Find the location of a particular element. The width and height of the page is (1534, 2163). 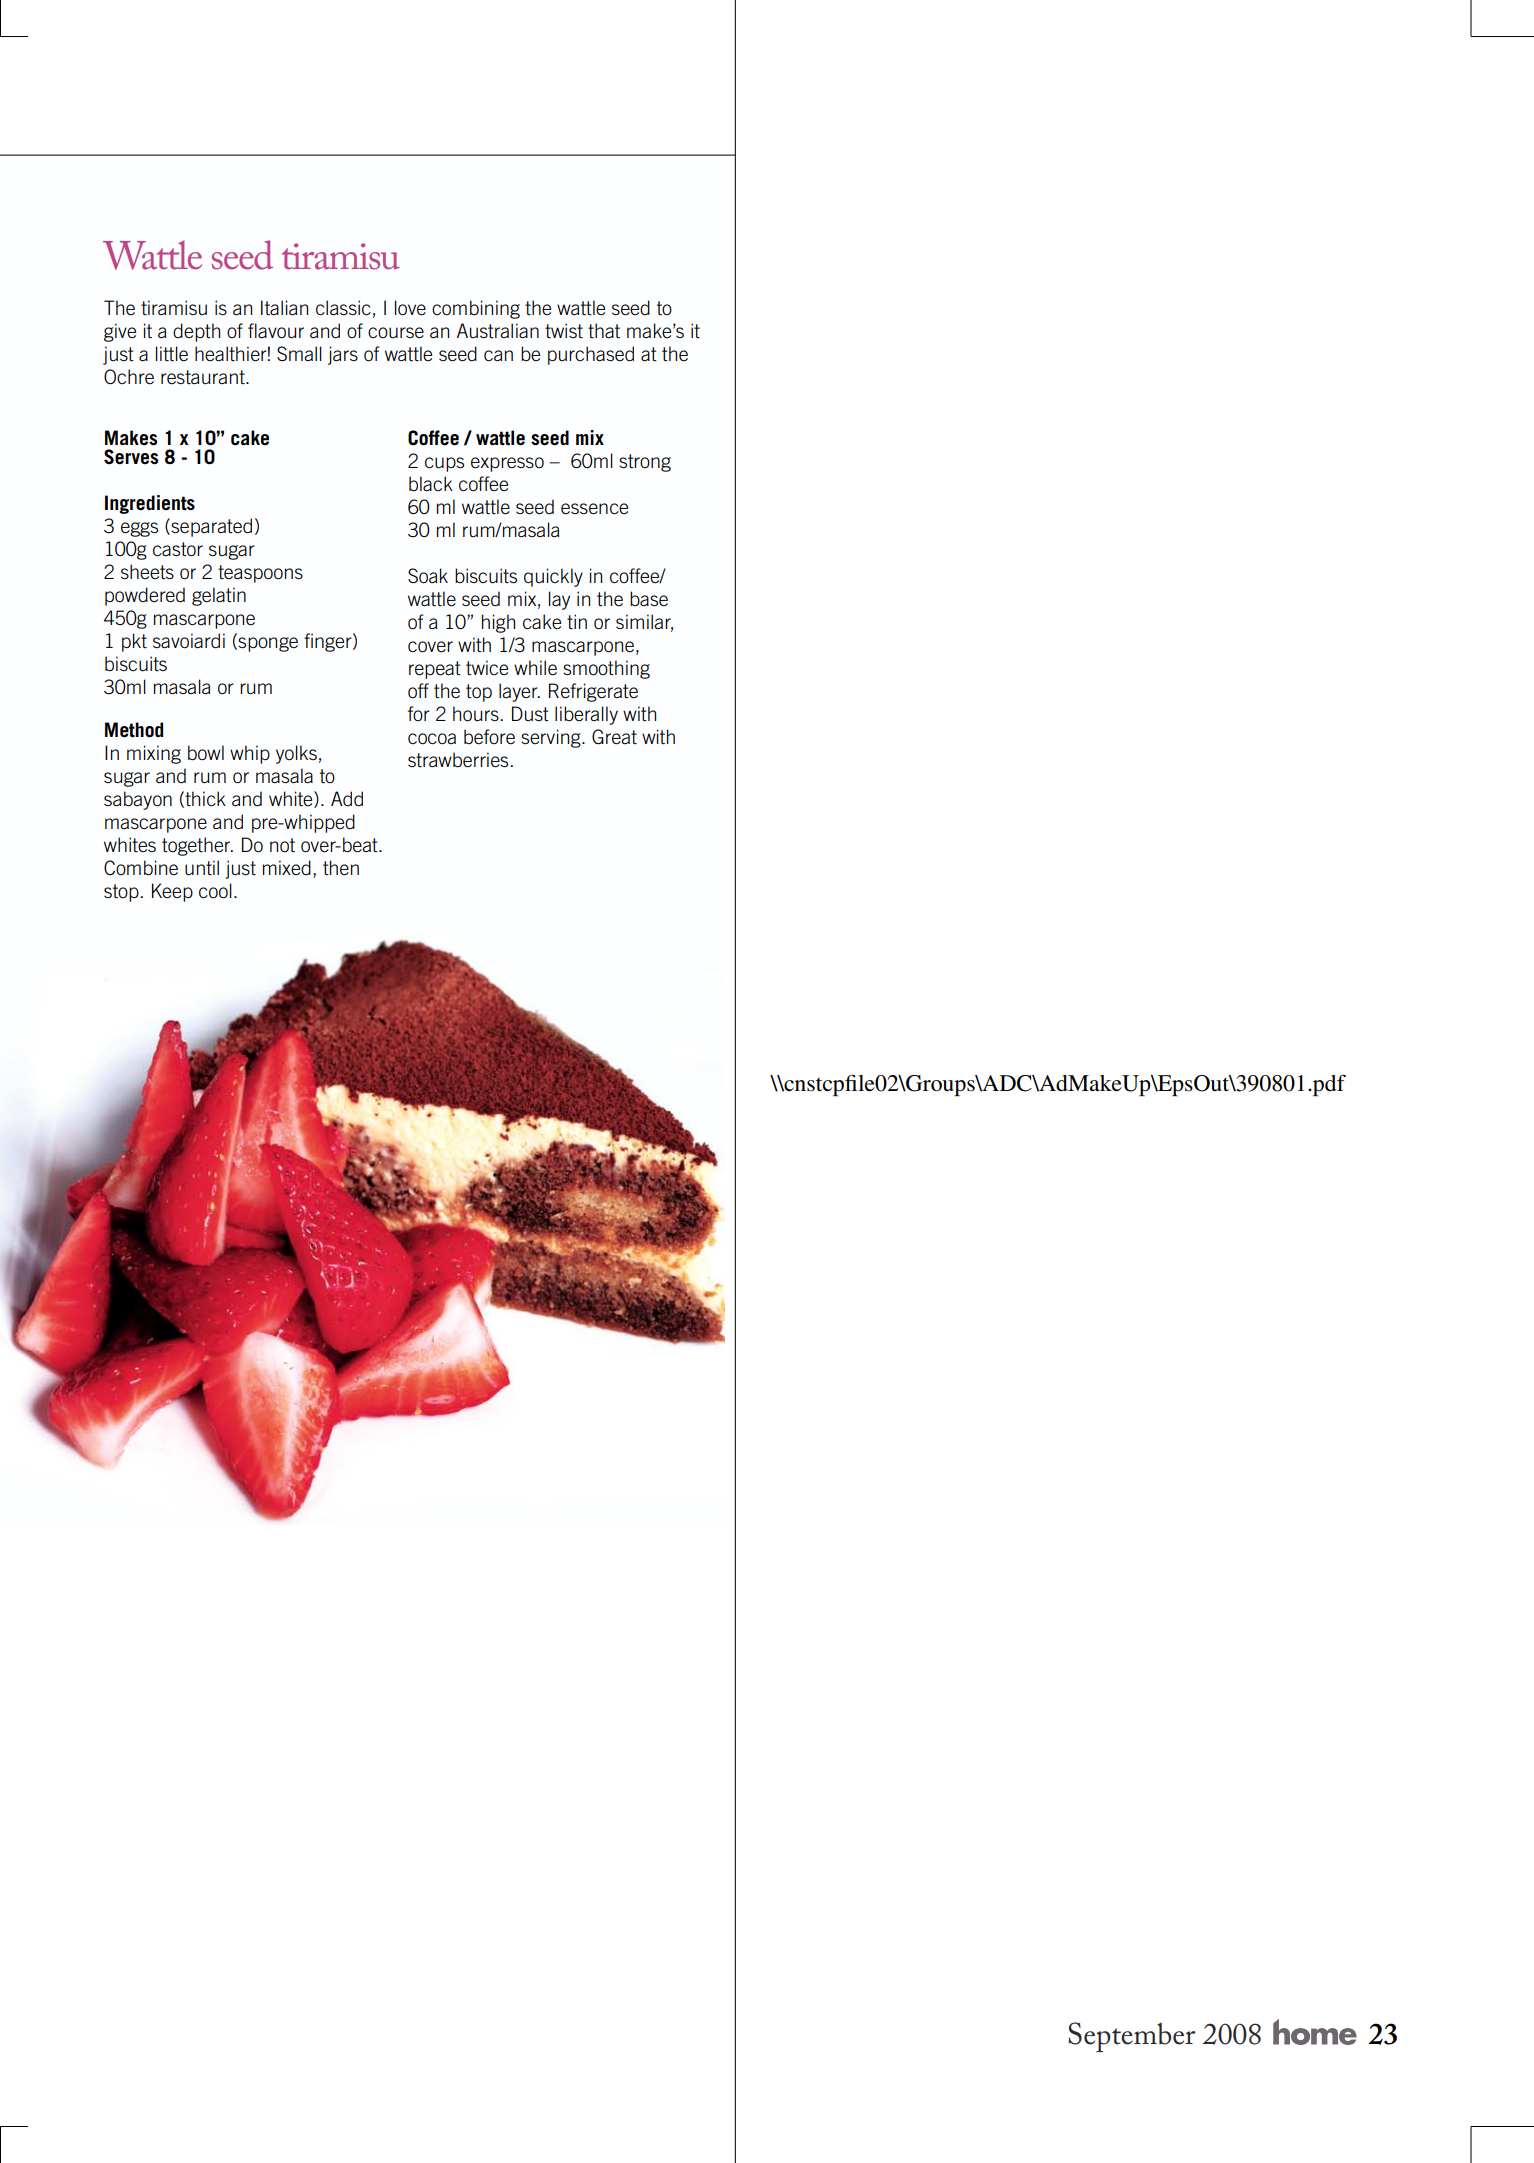

then is located at coordinates (341, 868).
